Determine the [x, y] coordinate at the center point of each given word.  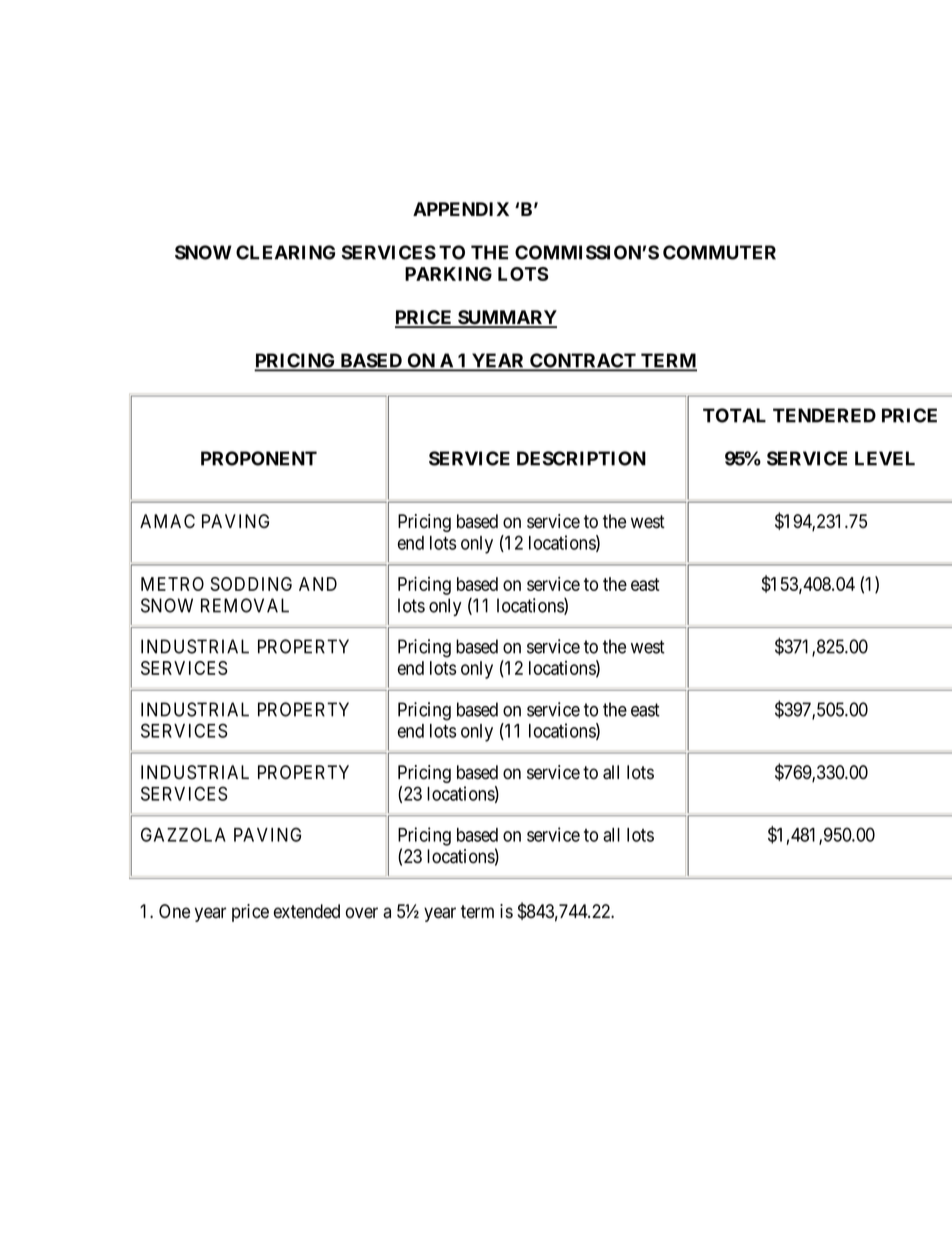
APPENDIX [461, 209]
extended [307, 911]
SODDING [251, 584]
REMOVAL [245, 605]
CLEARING [285, 252]
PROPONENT [259, 458]
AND [318, 584]
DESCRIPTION [581, 458]
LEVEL [885, 458]
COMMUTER [719, 252]
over [362, 913]
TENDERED [824, 415]
